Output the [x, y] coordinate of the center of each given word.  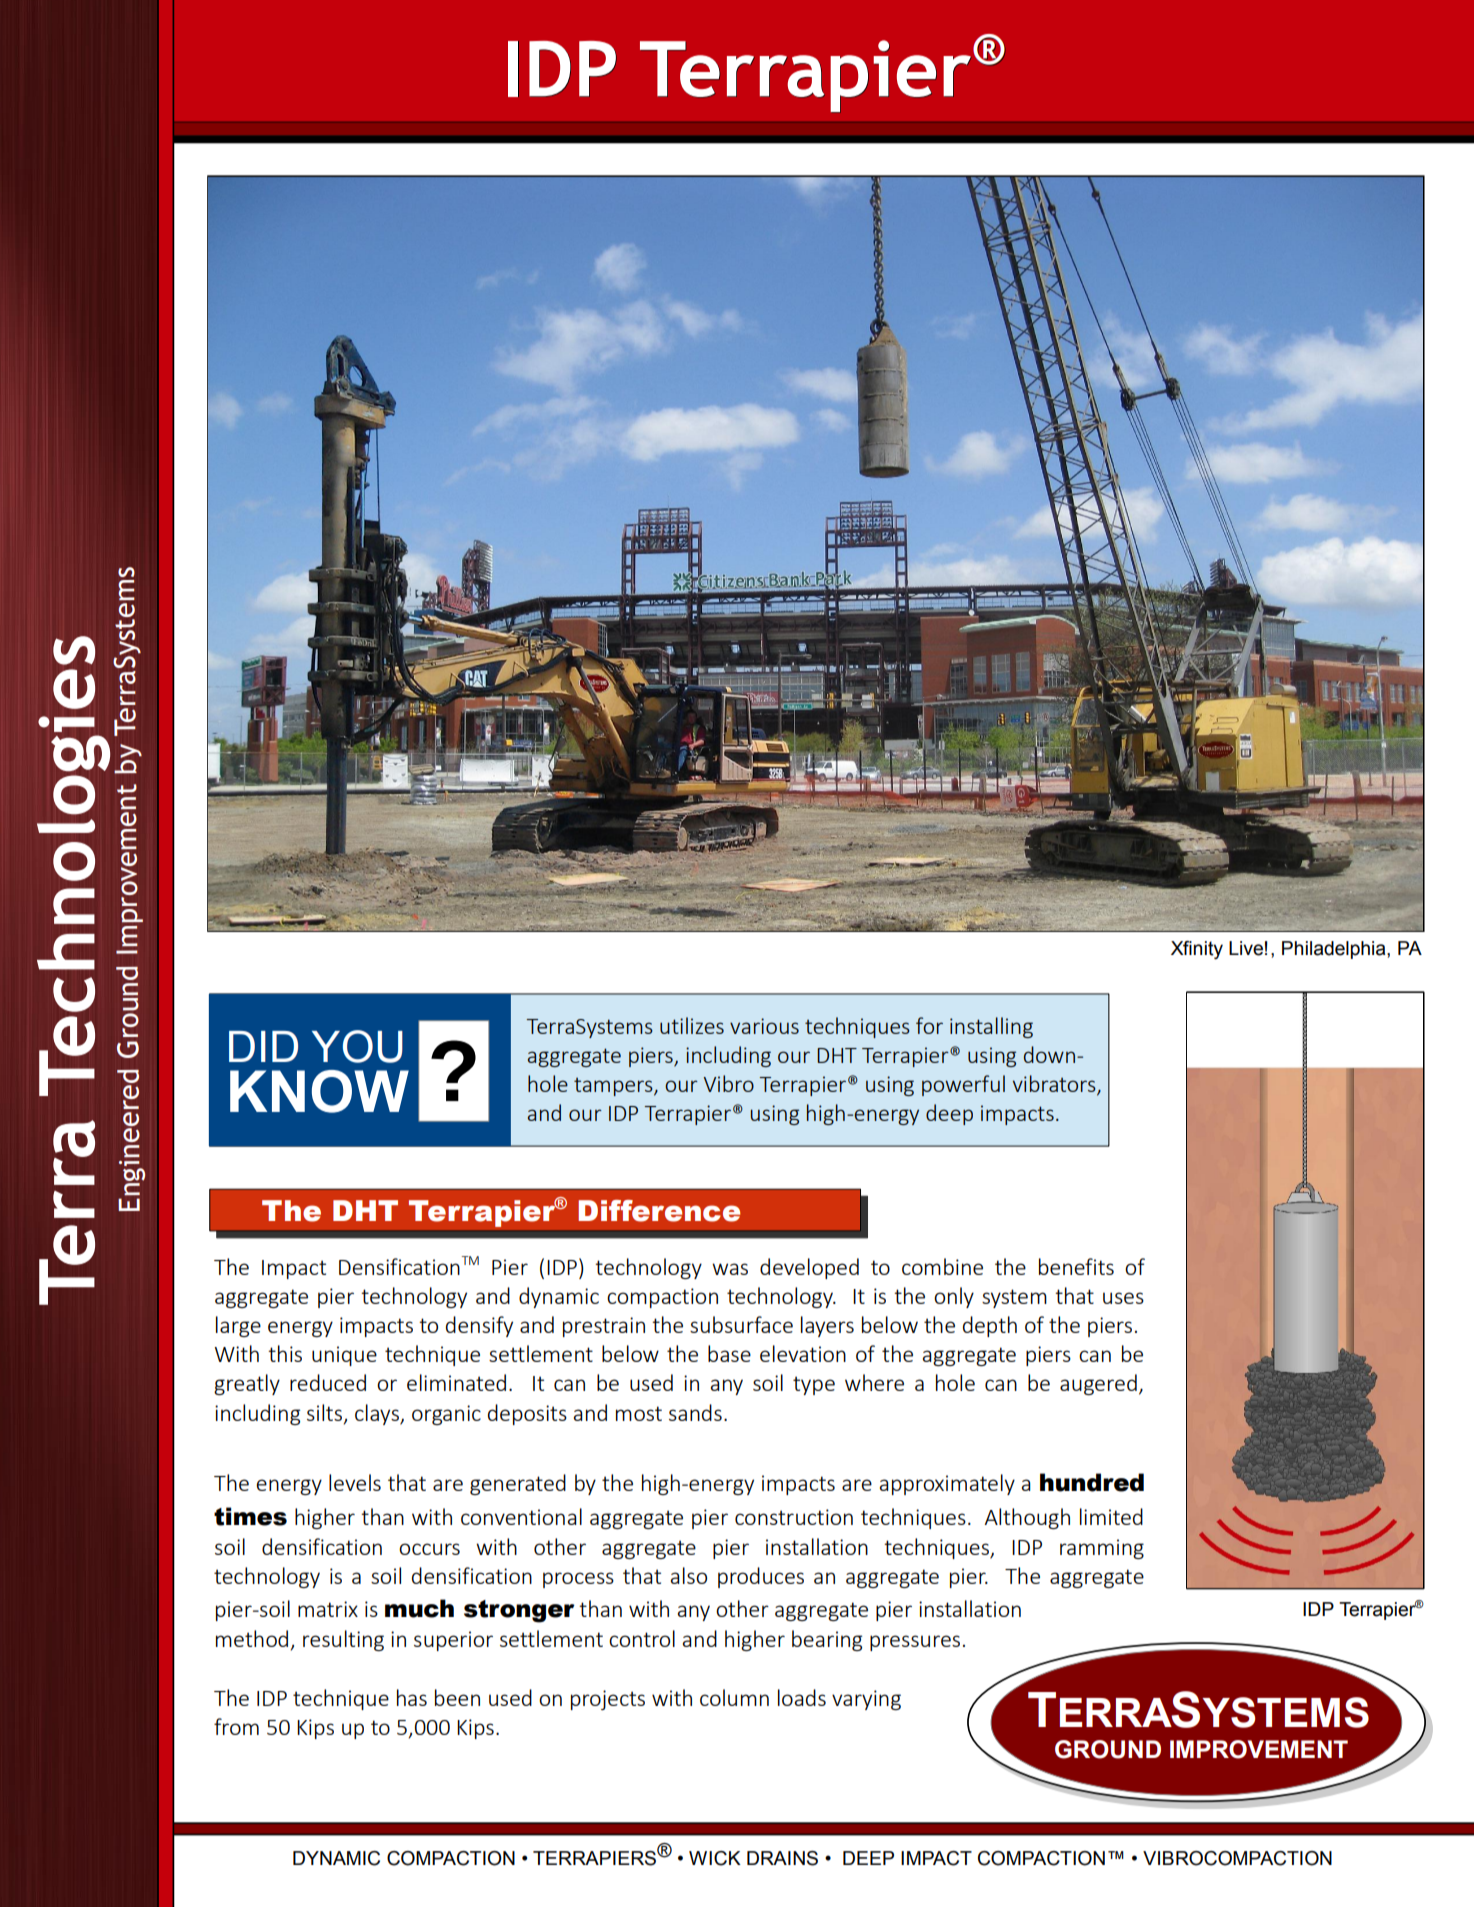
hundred [1092, 1482]
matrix [328, 1609]
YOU [357, 1046]
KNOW [319, 1091]
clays [378, 1414]
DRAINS [782, 1858]
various [764, 1026]
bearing [827, 1640]
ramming [1102, 1549]
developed [809, 1268]
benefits [1076, 1266]
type [814, 1385]
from [236, 1726]
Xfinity [1197, 950]
